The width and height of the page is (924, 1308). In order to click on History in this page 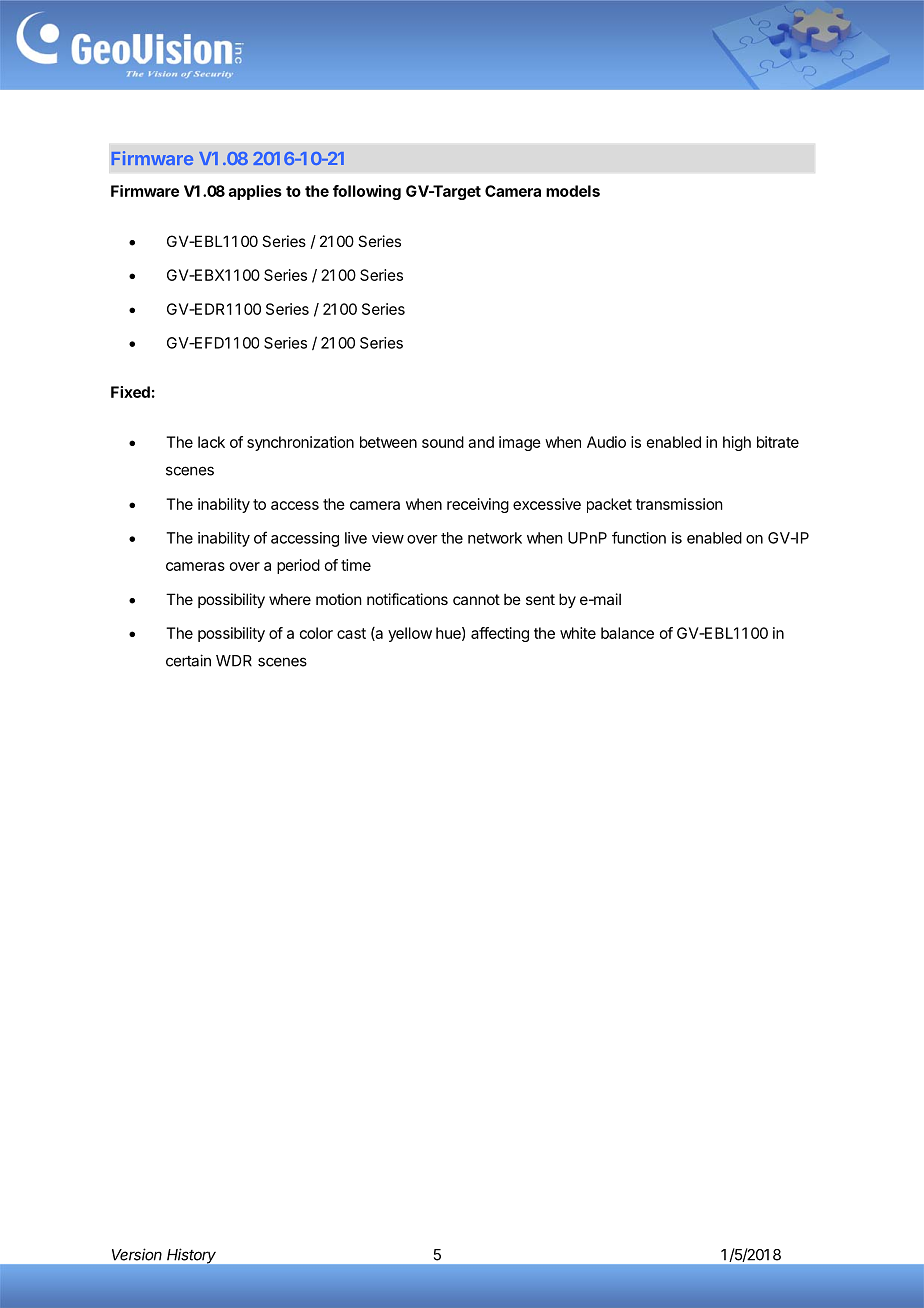, I will do `click(191, 1256)`.
